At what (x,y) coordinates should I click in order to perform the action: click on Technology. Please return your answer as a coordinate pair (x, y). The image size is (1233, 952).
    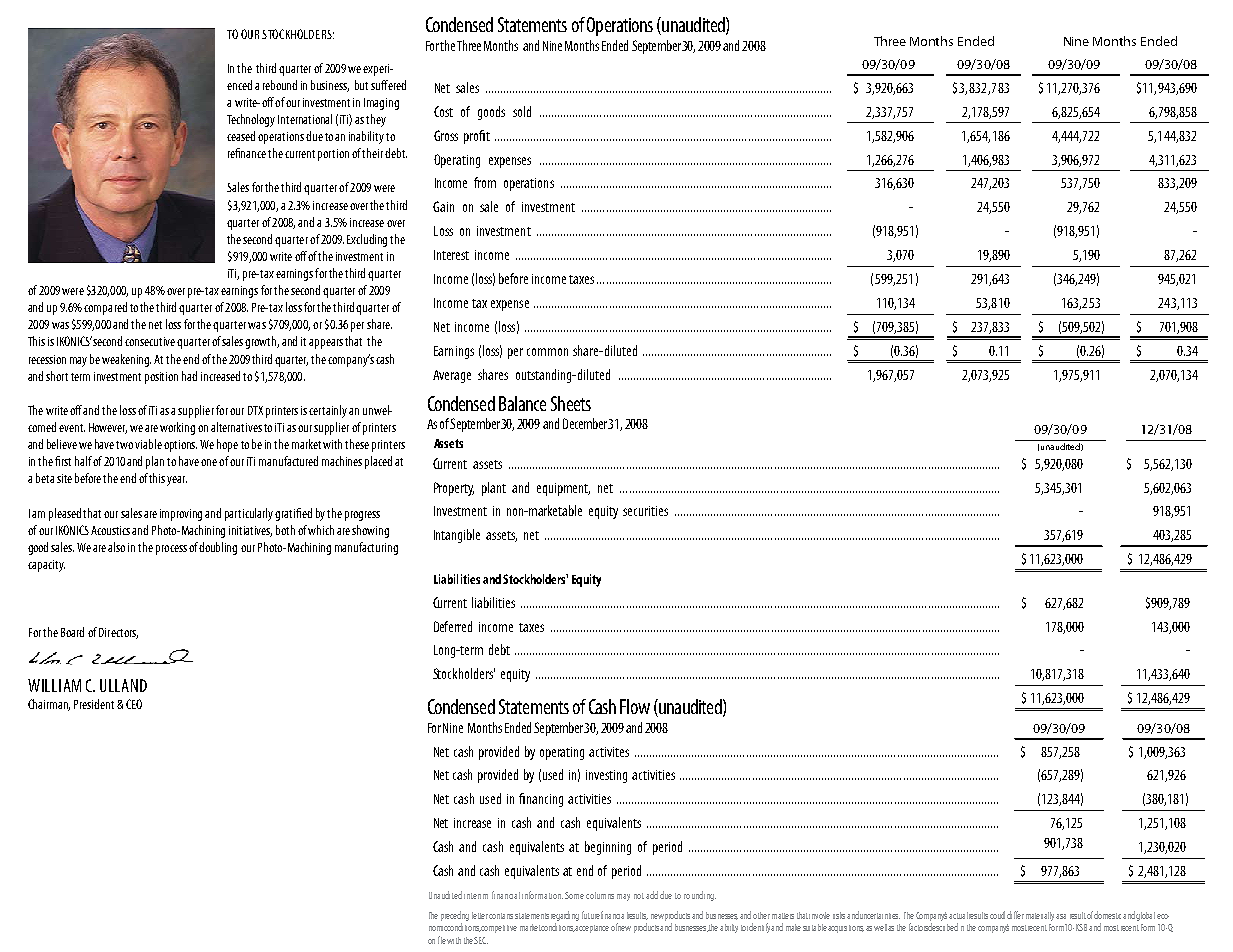
    Looking at the image, I should click on (251, 120).
